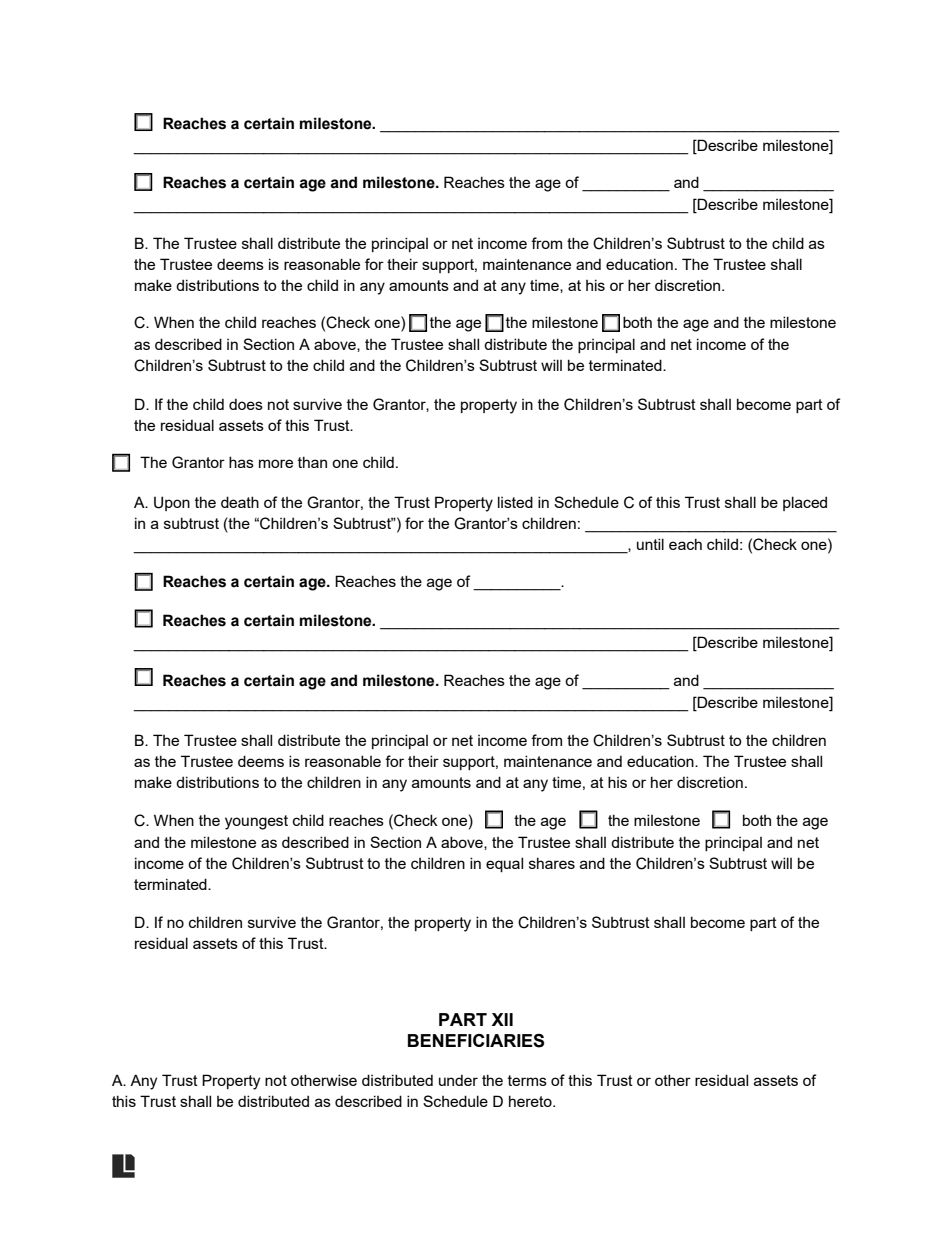 The image size is (952, 1233). I want to click on youngest, so click(256, 822).
